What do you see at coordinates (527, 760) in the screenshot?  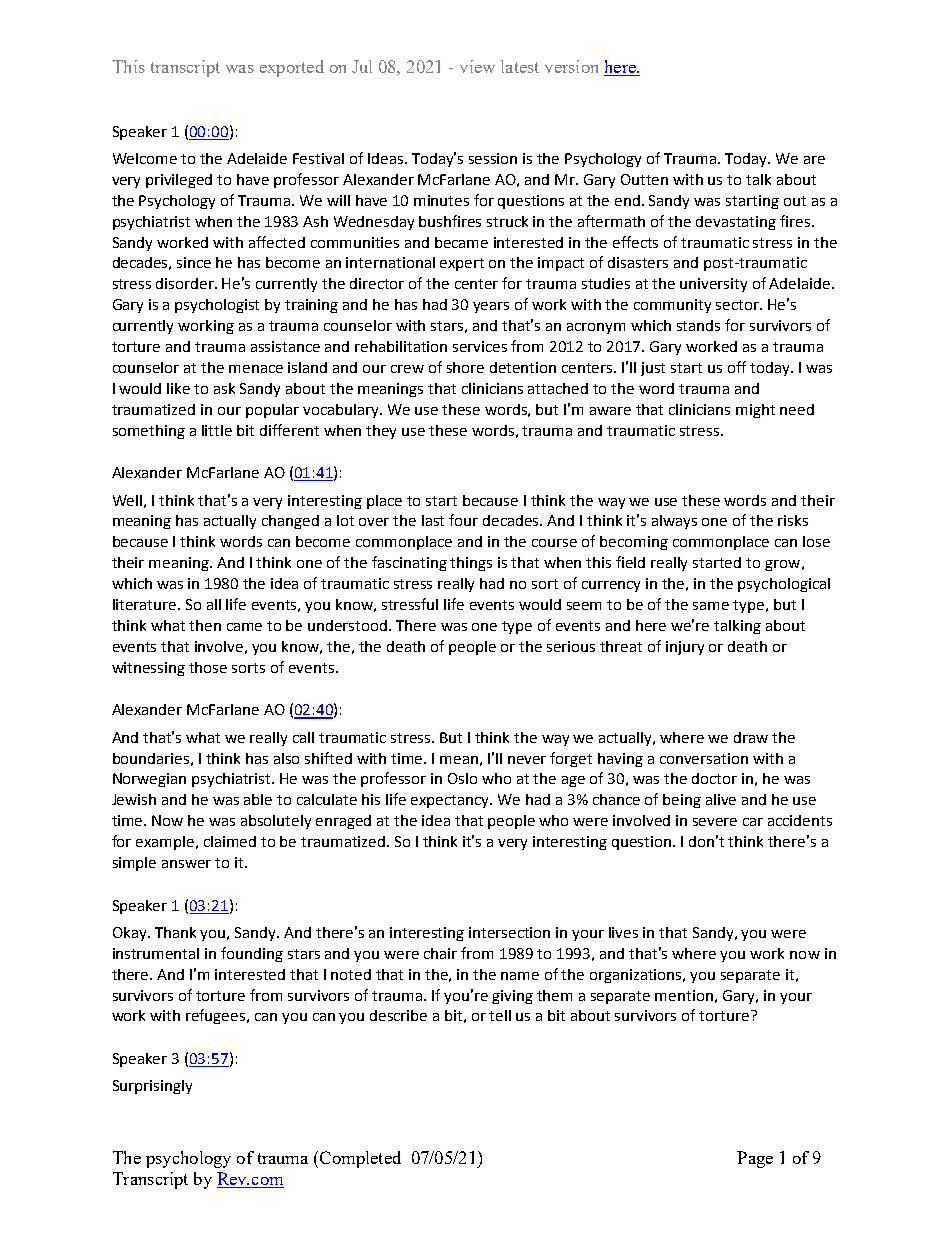 I see `never` at bounding box center [527, 760].
